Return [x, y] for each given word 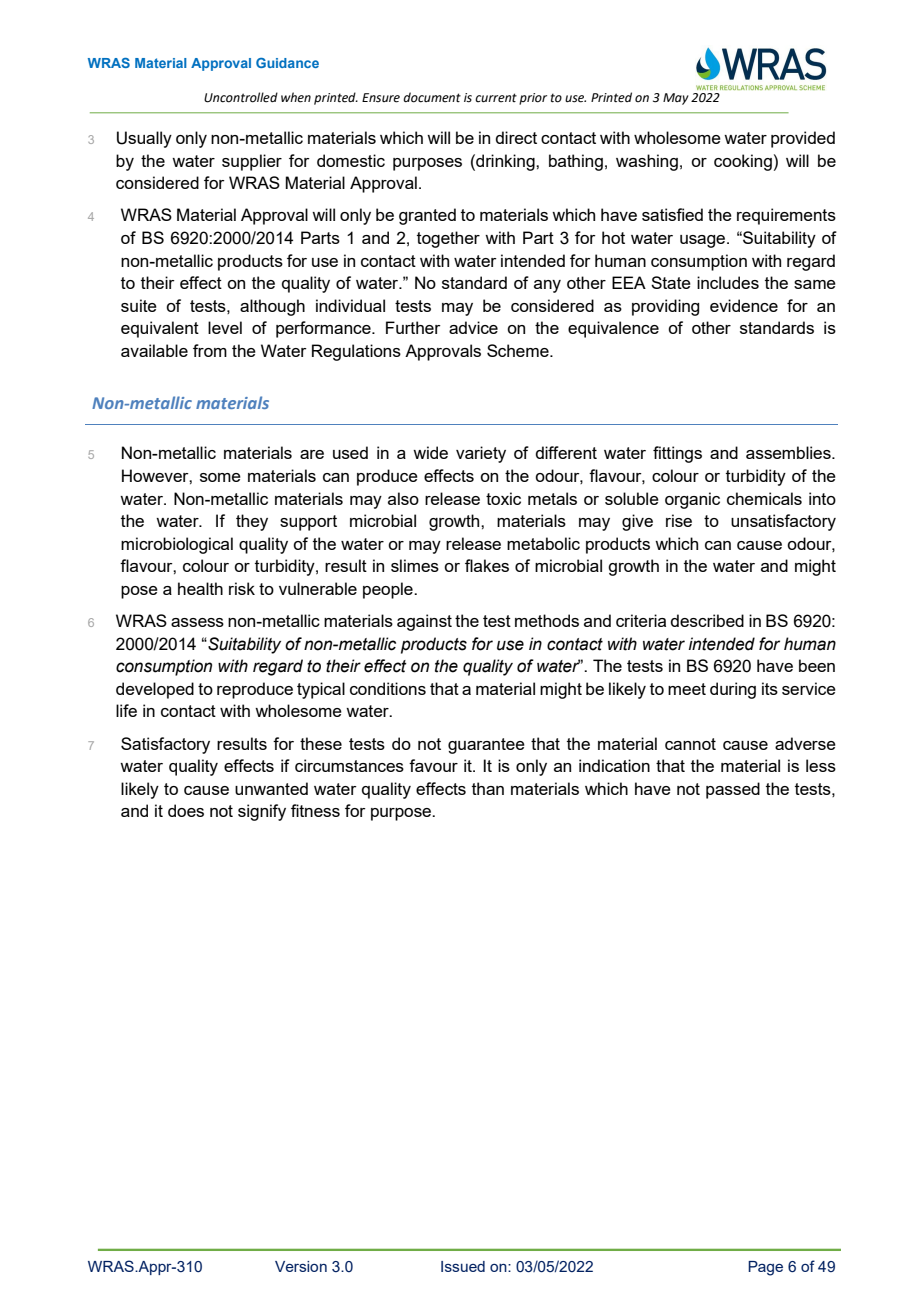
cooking [743, 162]
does [186, 810]
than [488, 788]
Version [301, 1266]
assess [197, 622]
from [210, 350]
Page [765, 1268]
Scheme [519, 350]
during [733, 690]
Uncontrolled [241, 97]
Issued [463, 1266]
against [424, 622]
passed [733, 790]
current [496, 98]
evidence [744, 305]
